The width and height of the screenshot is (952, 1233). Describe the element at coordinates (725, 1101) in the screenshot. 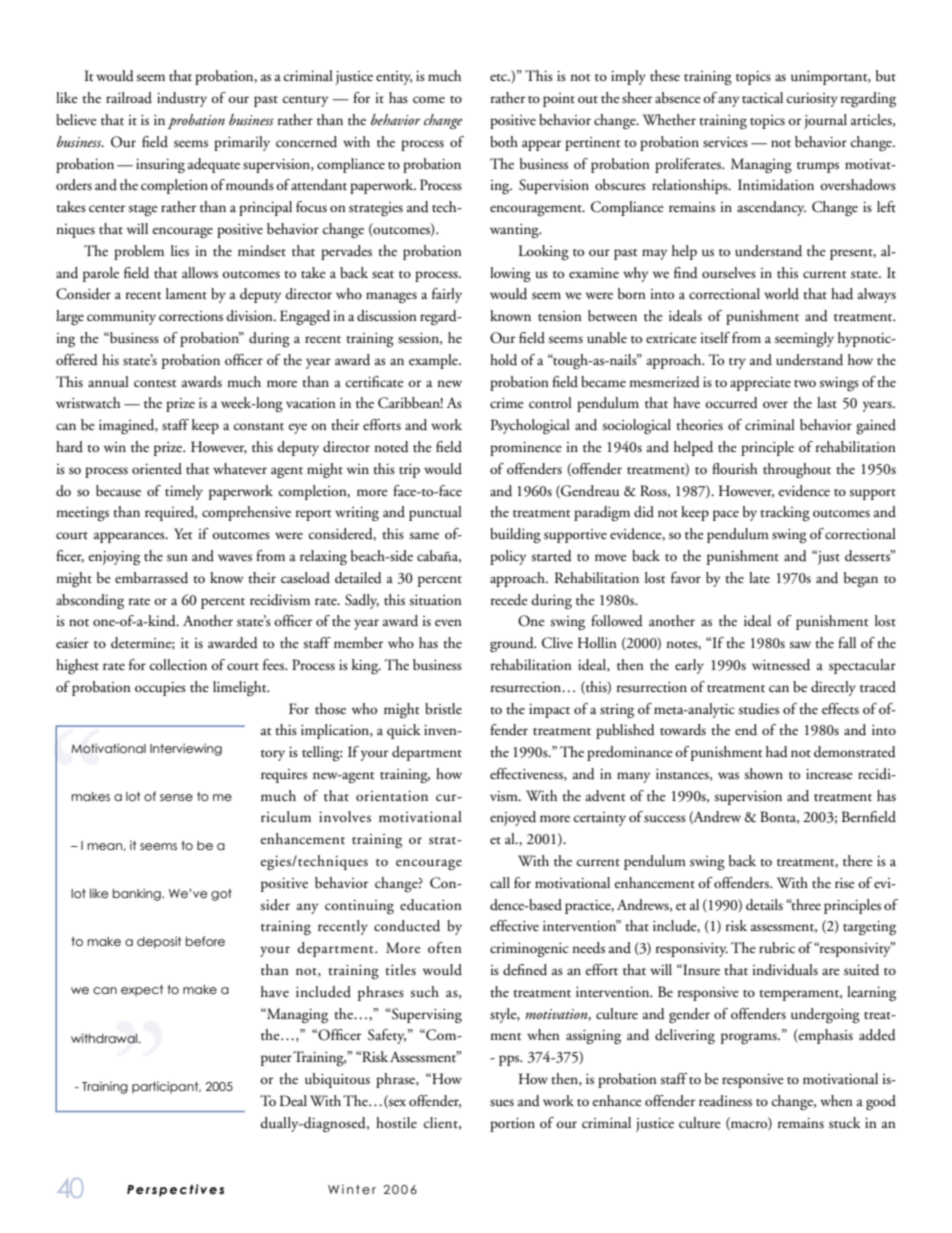

I see `readiness` at that location.
